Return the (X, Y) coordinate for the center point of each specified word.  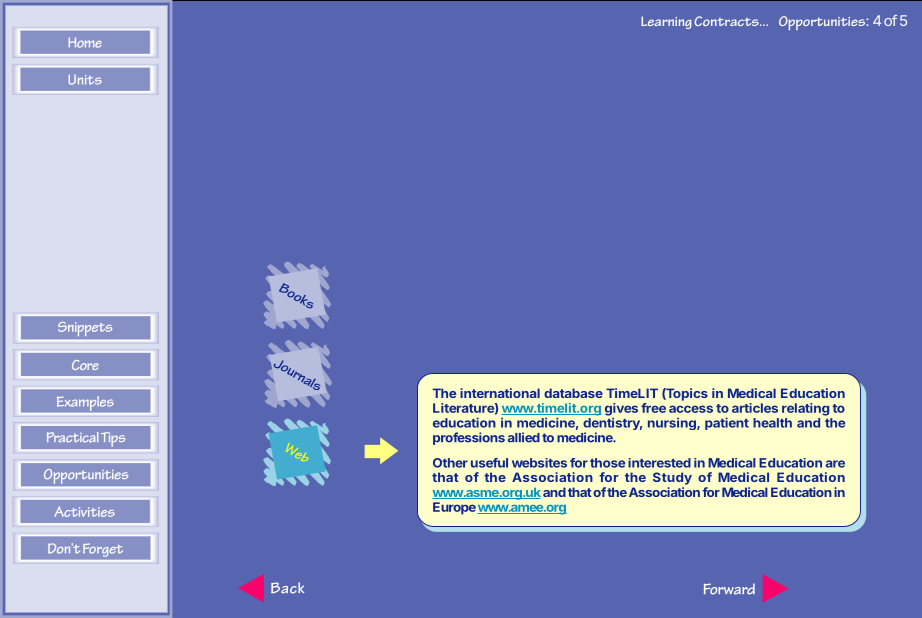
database (573, 393)
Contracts (727, 21)
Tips (113, 439)
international (500, 393)
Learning (666, 22)
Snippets (85, 329)
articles (755, 408)
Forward (729, 589)
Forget (103, 550)
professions (469, 438)
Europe (454, 508)
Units (85, 80)
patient (727, 423)
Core (85, 365)
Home (85, 42)
